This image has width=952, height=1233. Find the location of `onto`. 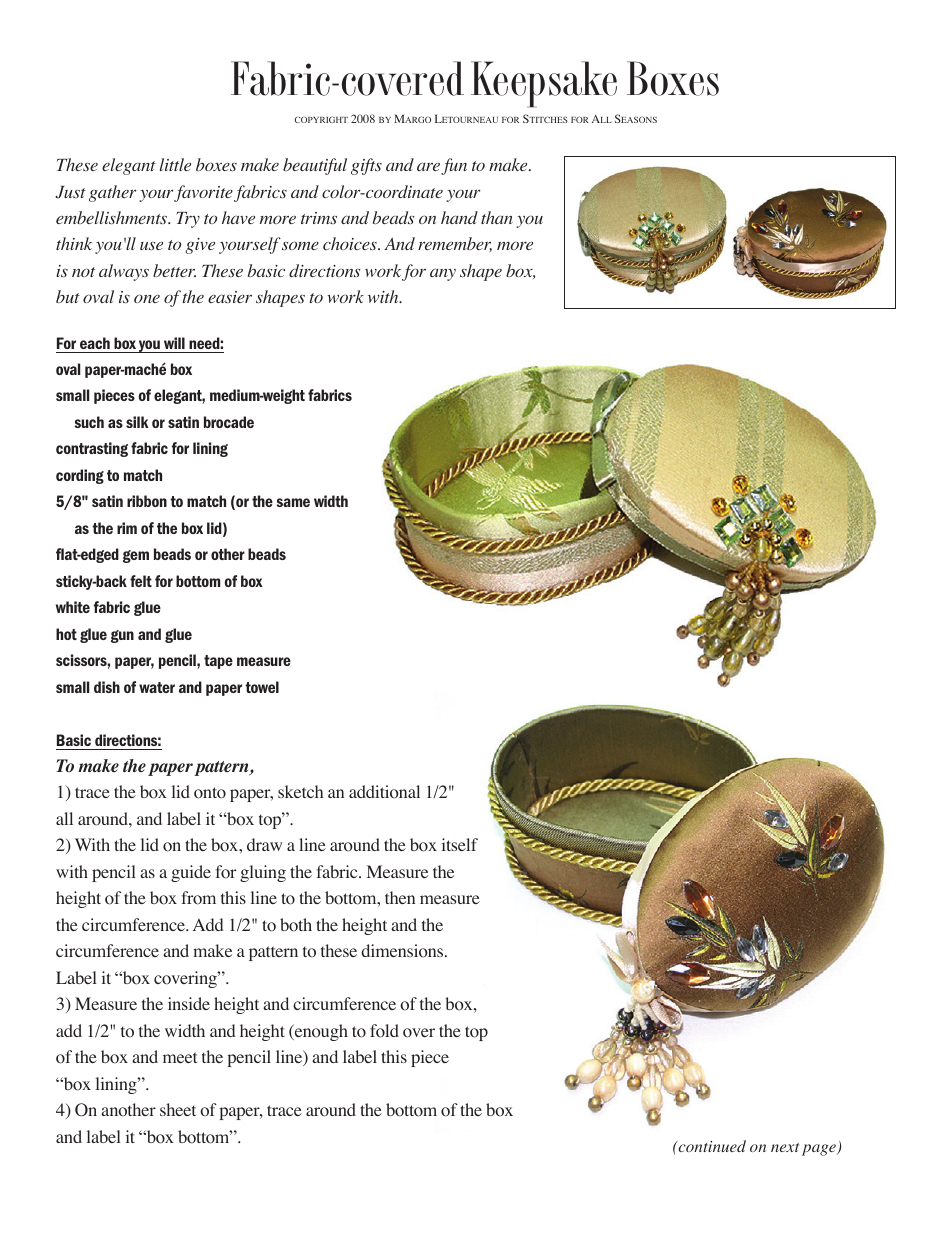

onto is located at coordinates (210, 793).
